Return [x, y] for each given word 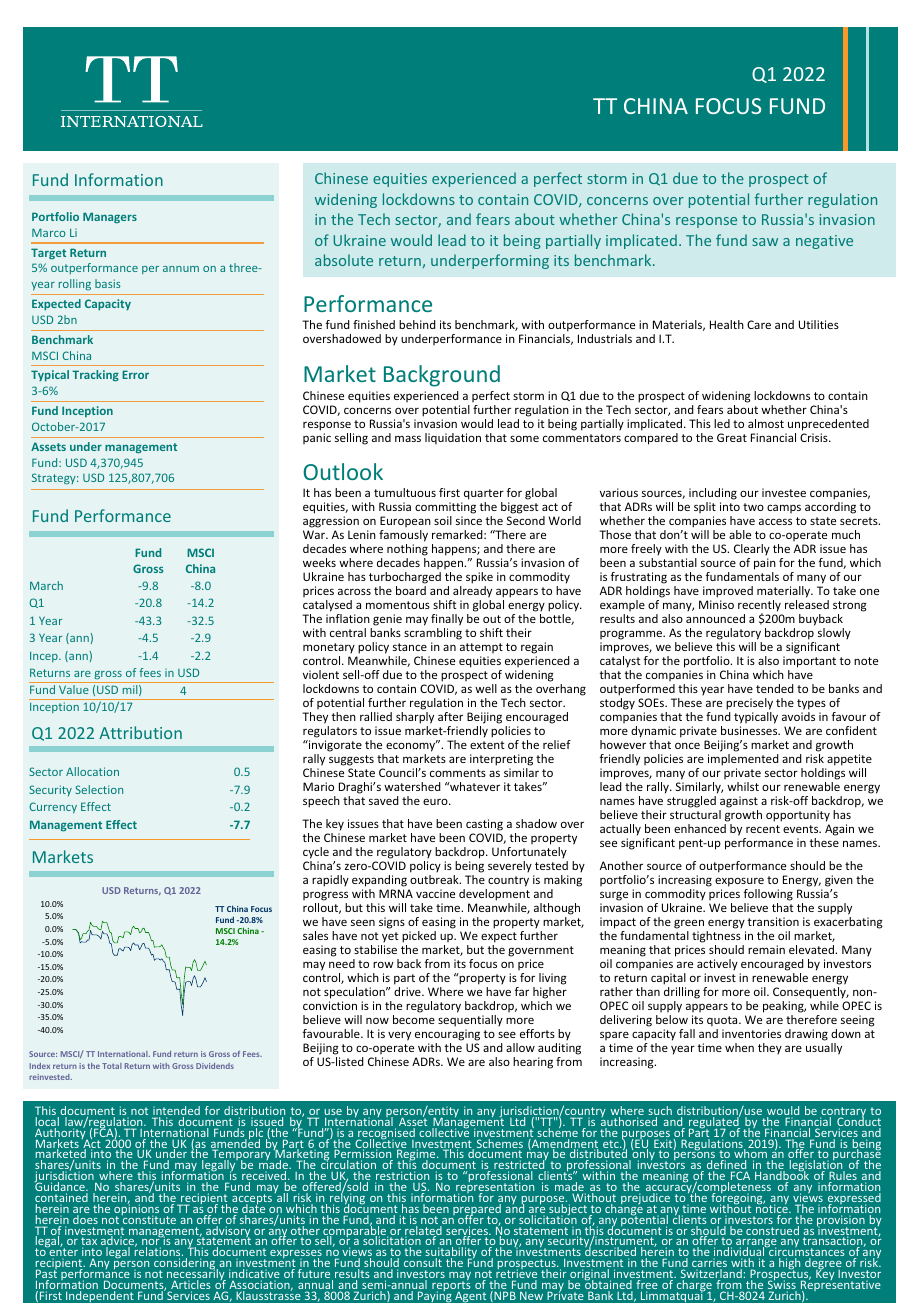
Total [112, 1066]
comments [458, 773]
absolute [344, 260]
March [46, 585]
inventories [751, 1033]
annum [181, 269]
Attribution [140, 732]
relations [159, 1252]
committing [445, 509]
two [753, 507]
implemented [743, 760]
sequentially [470, 1021]
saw [765, 242]
